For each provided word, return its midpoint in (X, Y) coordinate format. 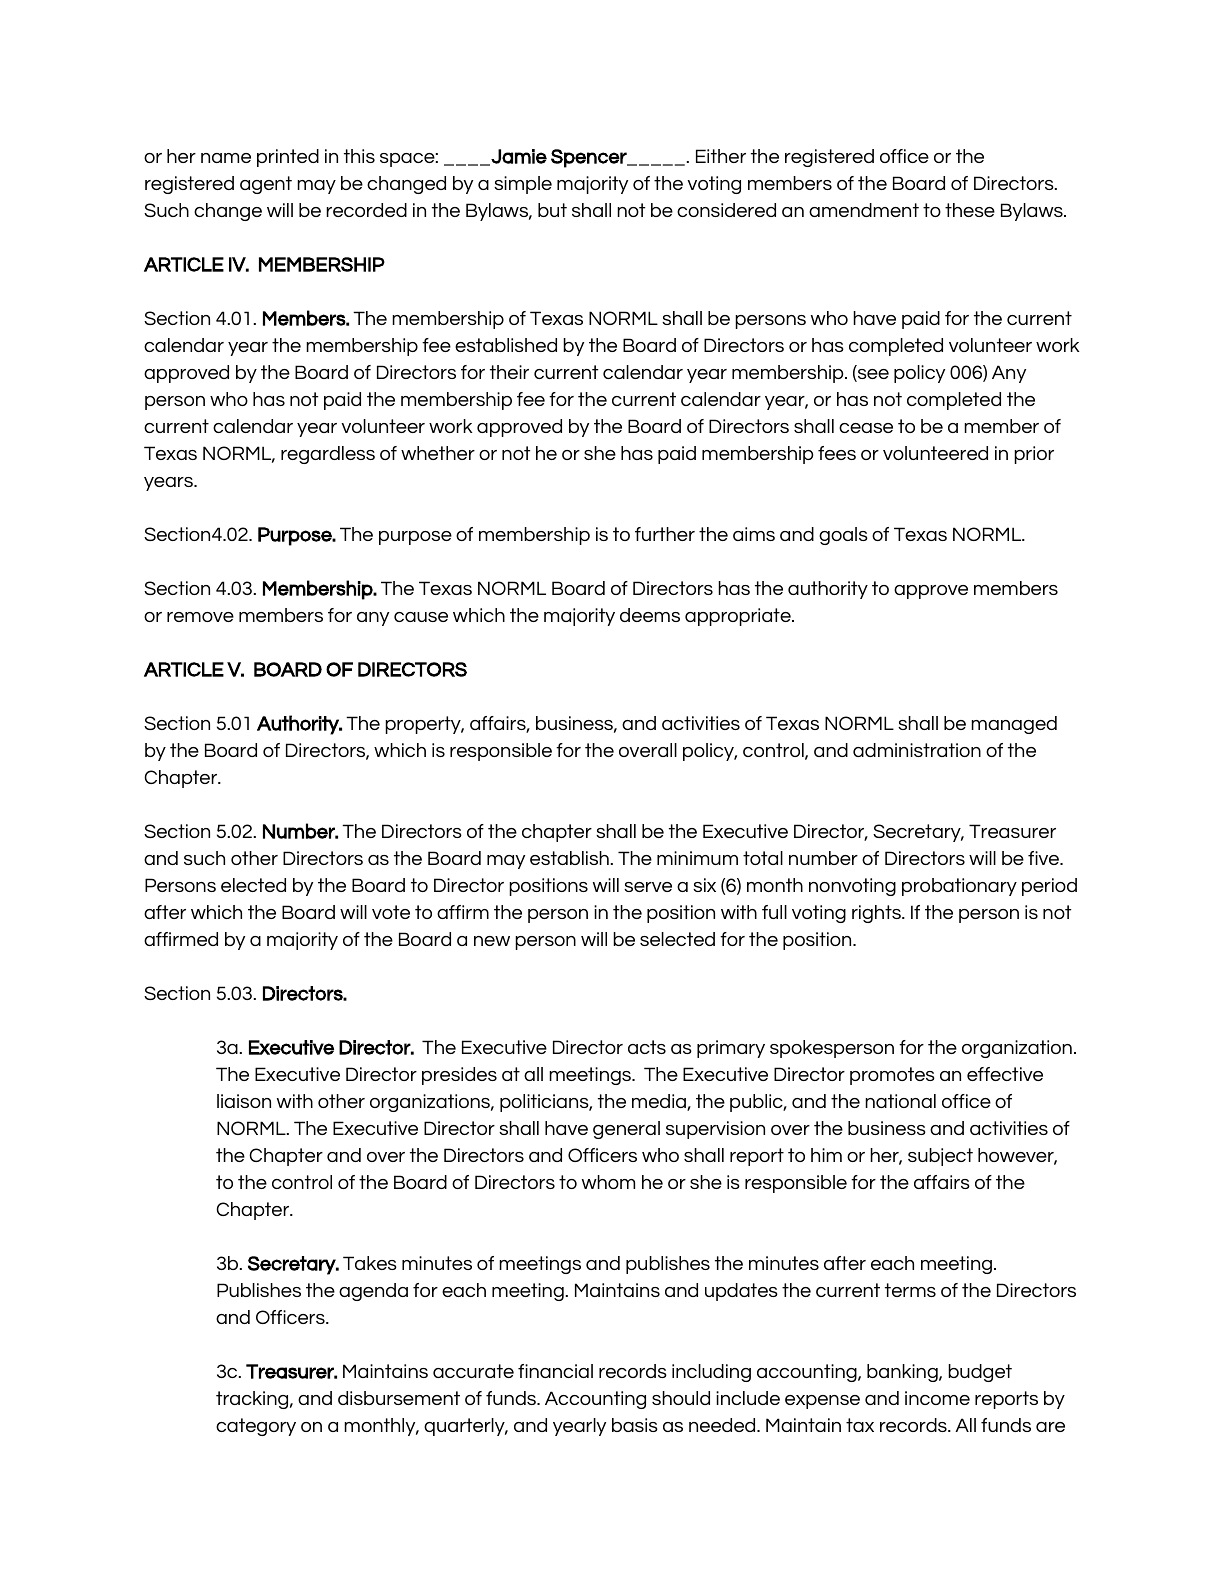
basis (635, 1425)
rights (877, 914)
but (552, 210)
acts (647, 1047)
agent (266, 185)
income (937, 1398)
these (970, 210)
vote (391, 912)
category (256, 1427)
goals (843, 536)
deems (650, 615)
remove (200, 617)
